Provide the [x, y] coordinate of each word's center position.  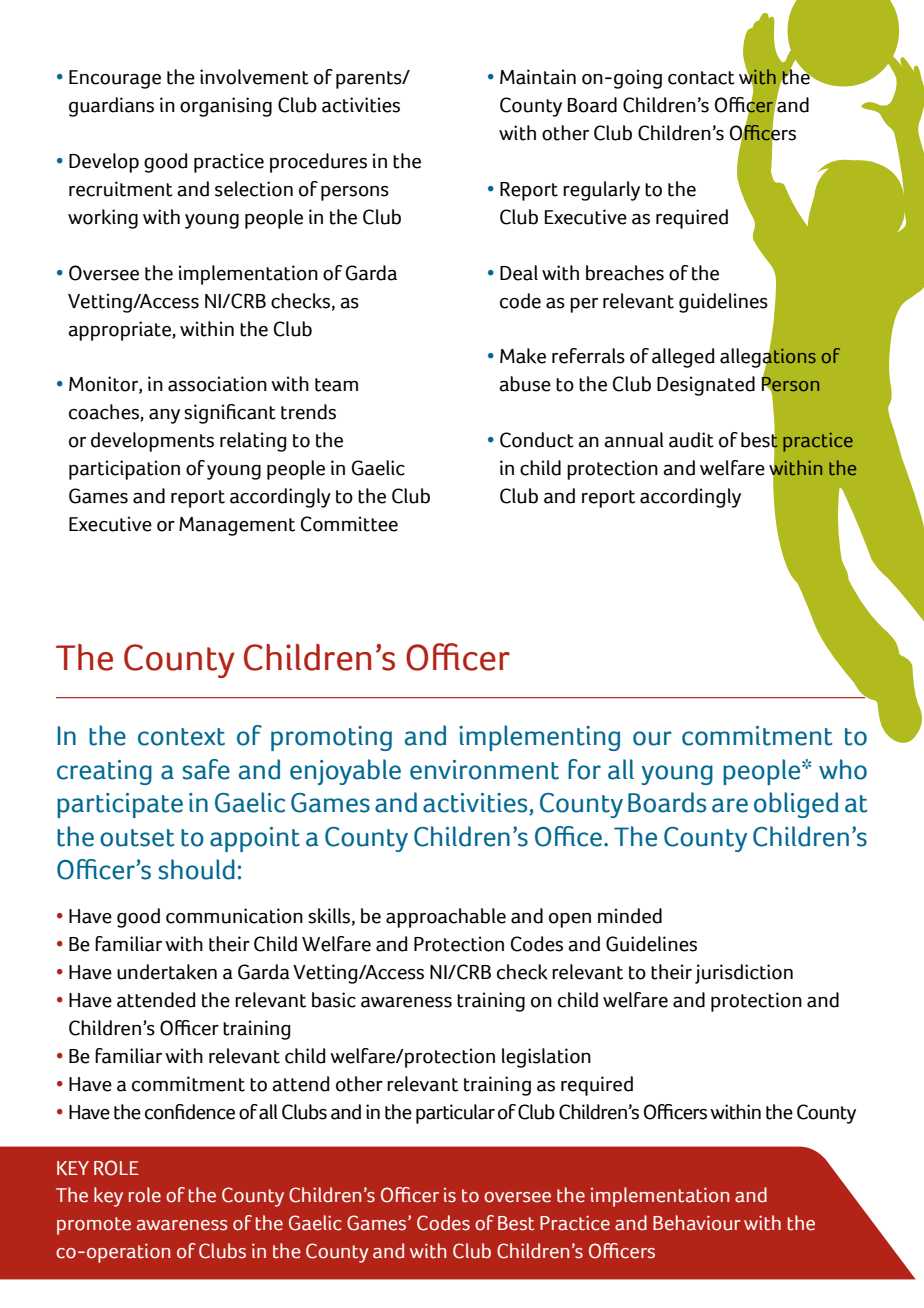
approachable [446, 918]
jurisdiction [744, 974]
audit [691, 440]
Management [237, 526]
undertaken [167, 972]
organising [226, 107]
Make [523, 356]
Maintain [538, 77]
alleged [683, 358]
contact [701, 78]
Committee [349, 524]
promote [94, 1226]
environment [484, 770]
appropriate [120, 331]
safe [206, 769]
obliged [796, 805]
